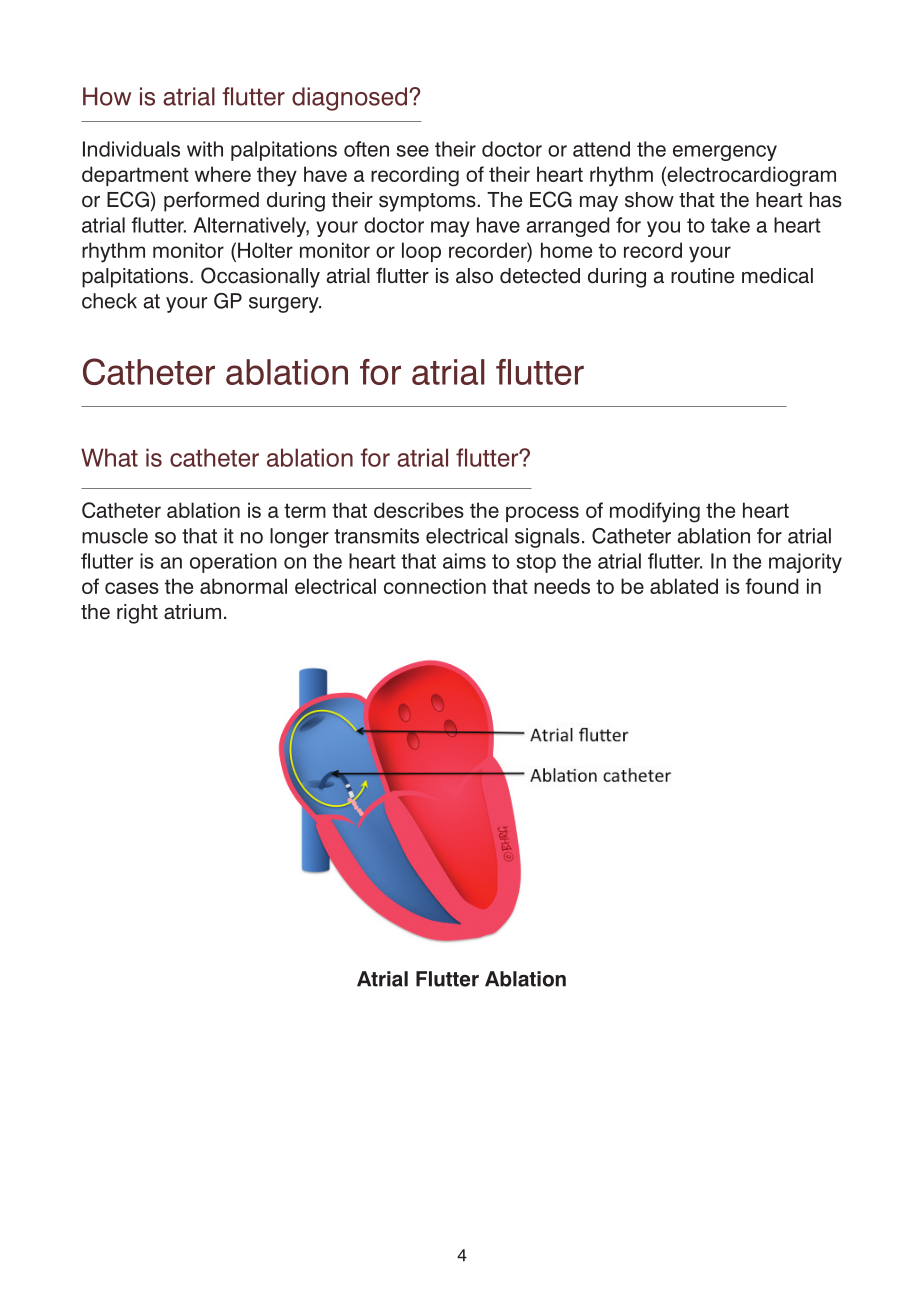  I want to click on with, so click(205, 149).
